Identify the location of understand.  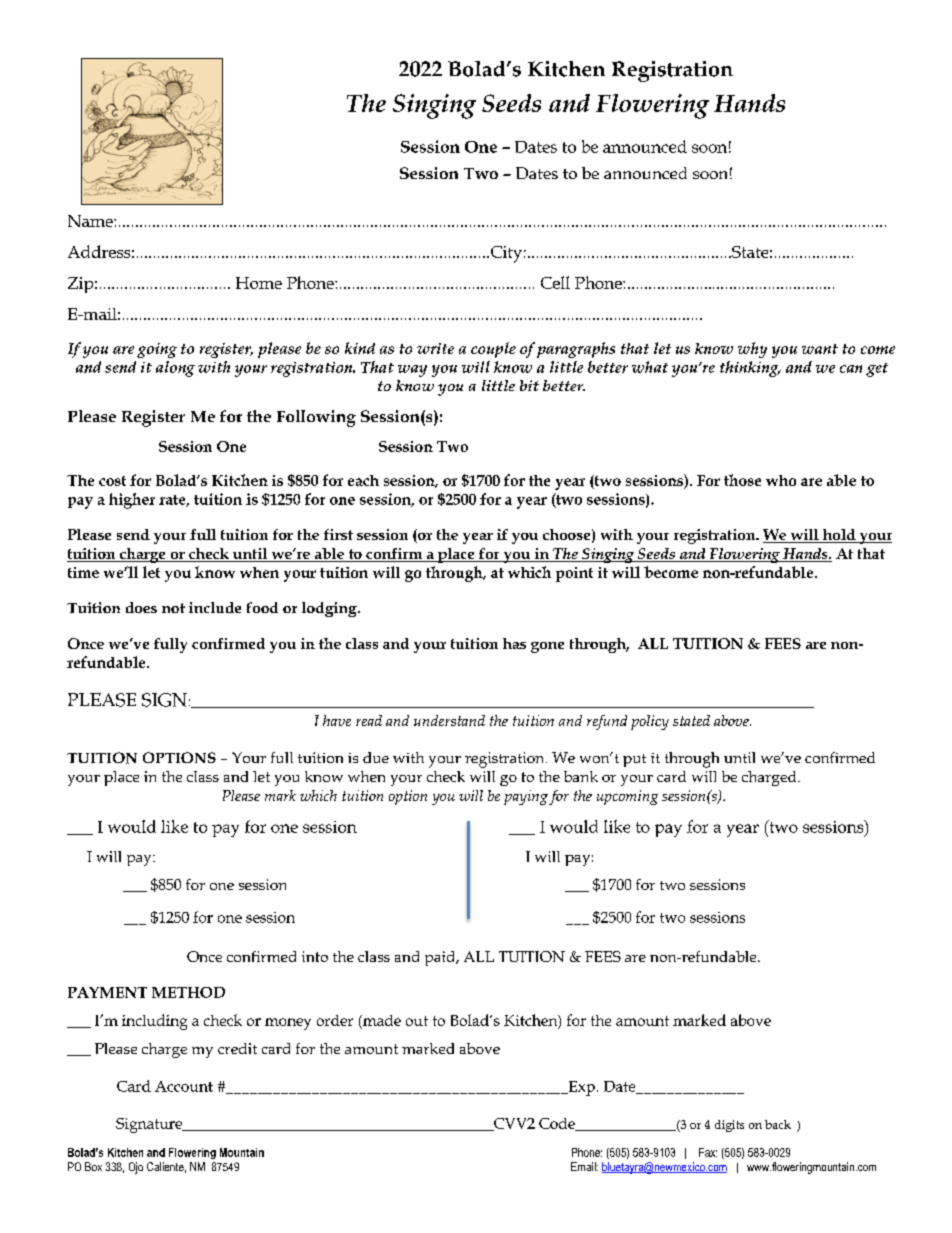
(449, 720).
